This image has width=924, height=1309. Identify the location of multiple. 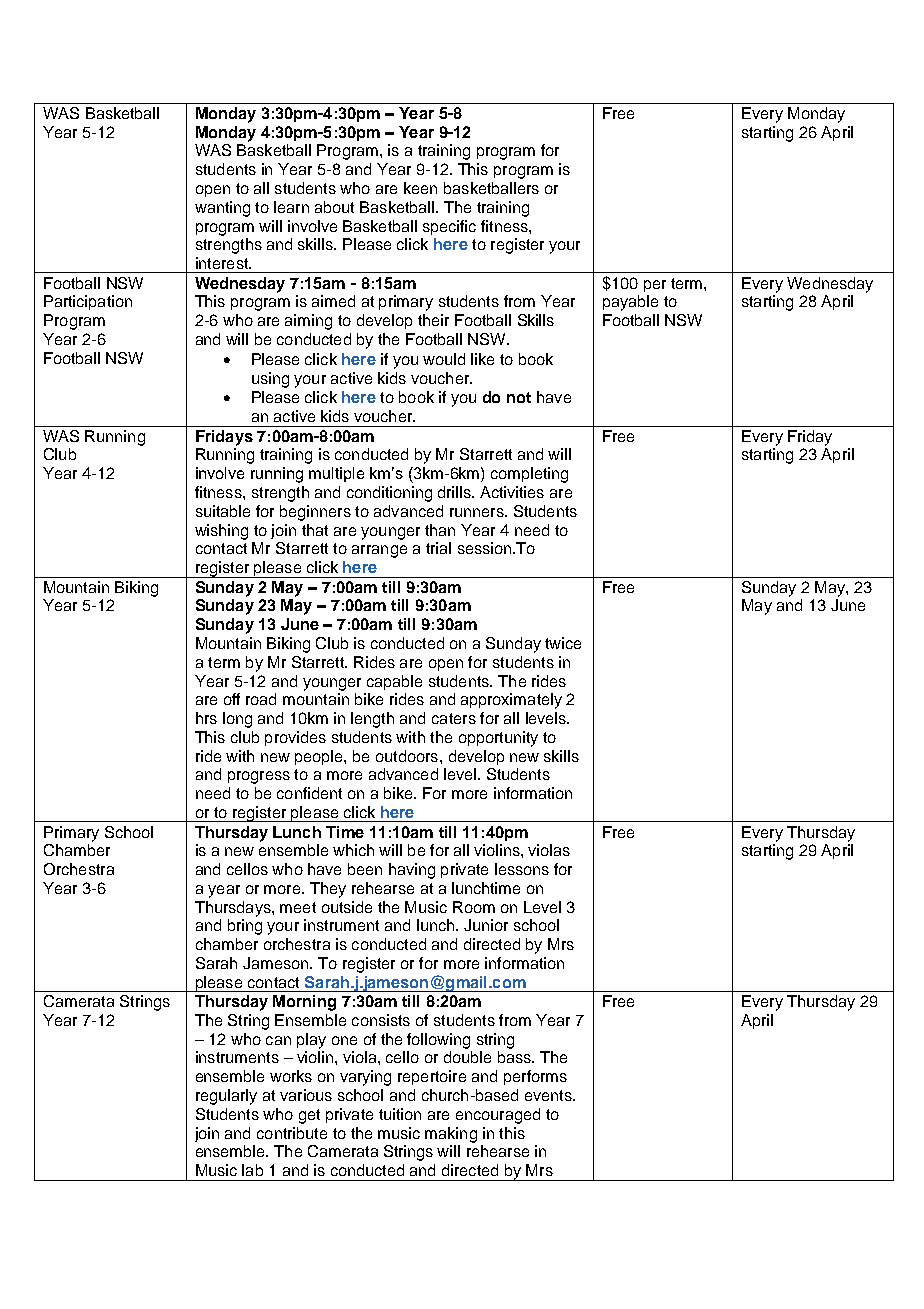
(336, 474).
